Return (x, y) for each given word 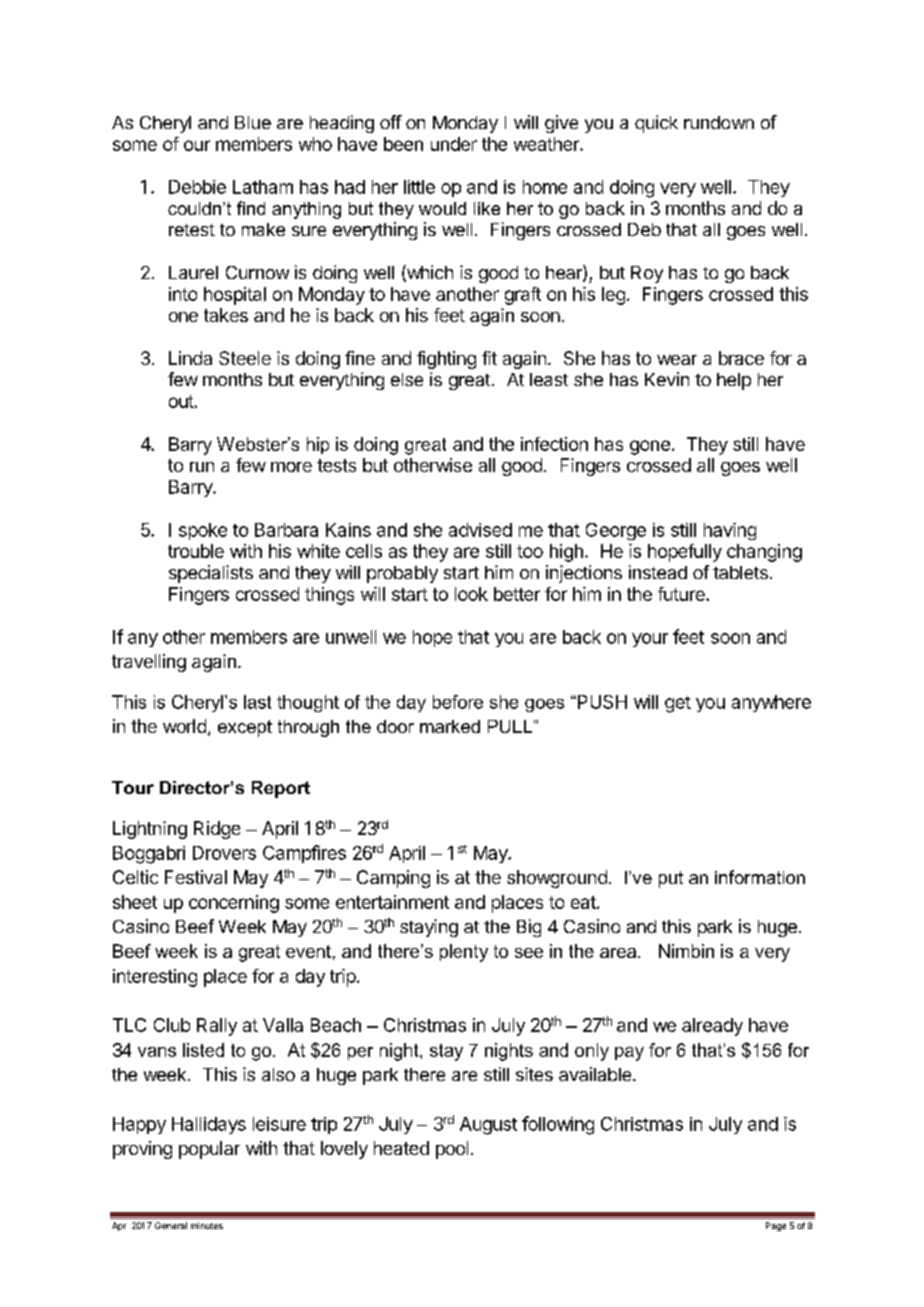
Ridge (217, 830)
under (454, 144)
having (730, 531)
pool (452, 1150)
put (671, 879)
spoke (203, 531)
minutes (207, 1225)
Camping (393, 879)
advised (480, 530)
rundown (719, 122)
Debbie (197, 187)
